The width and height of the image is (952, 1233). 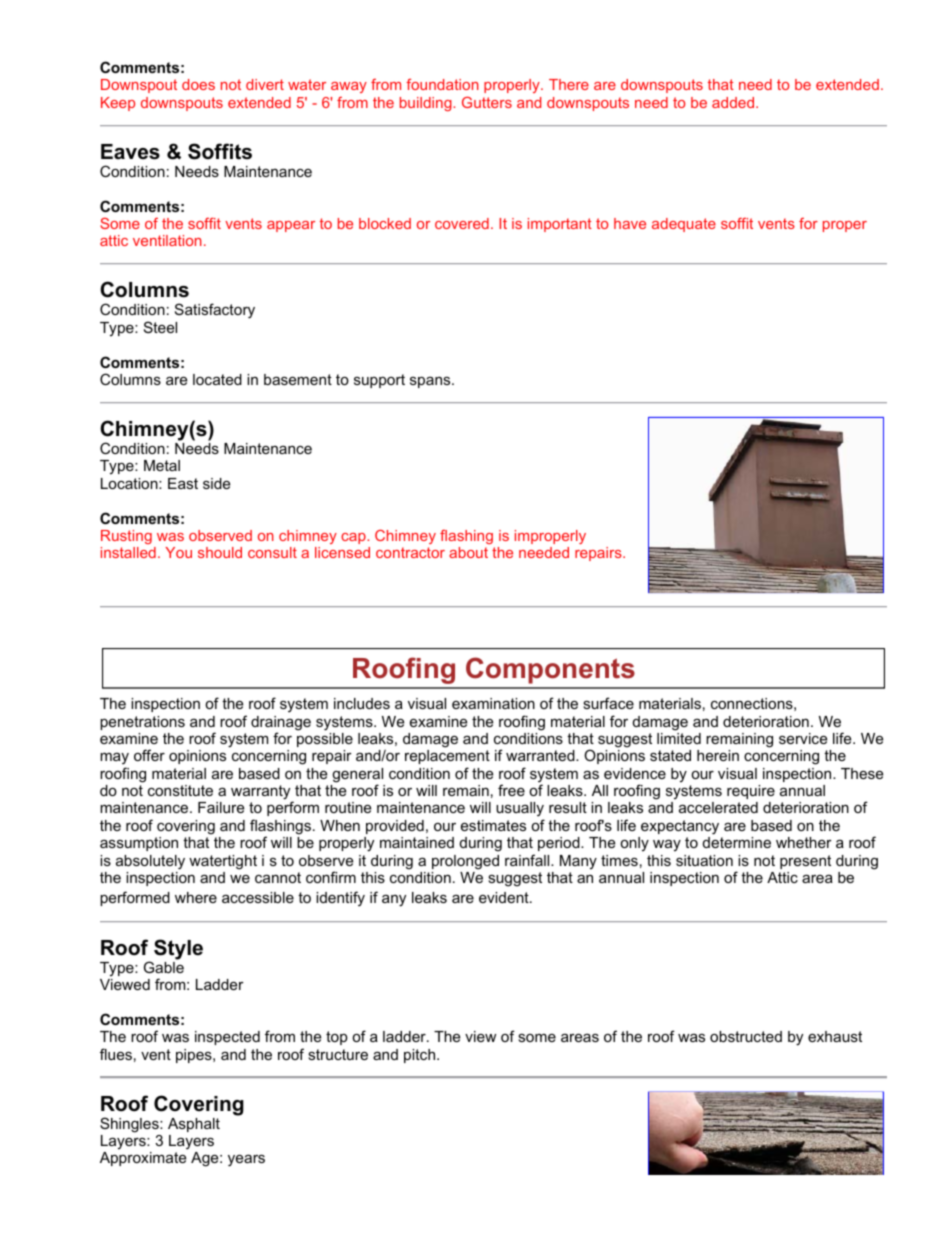 What do you see at coordinates (217, 379) in the image?
I see `located` at bounding box center [217, 379].
